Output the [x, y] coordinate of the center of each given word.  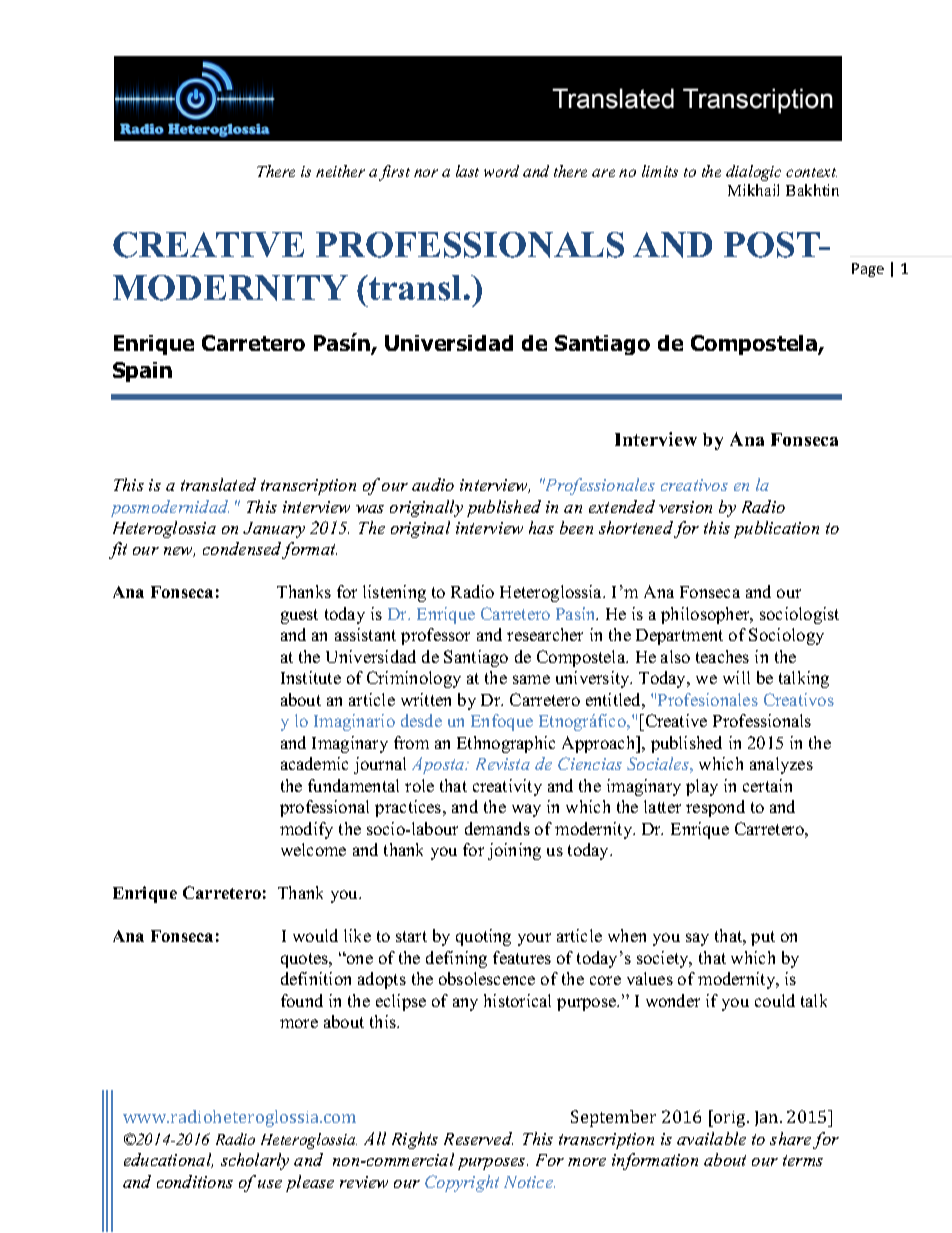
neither [340, 171]
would [315, 935]
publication [776, 529]
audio [433, 484]
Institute [311, 677]
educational [168, 1160]
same [531, 679]
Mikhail [753, 190]
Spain [142, 372]
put [763, 938]
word [501, 171]
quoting [483, 937]
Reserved [478, 1138]
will [736, 677]
